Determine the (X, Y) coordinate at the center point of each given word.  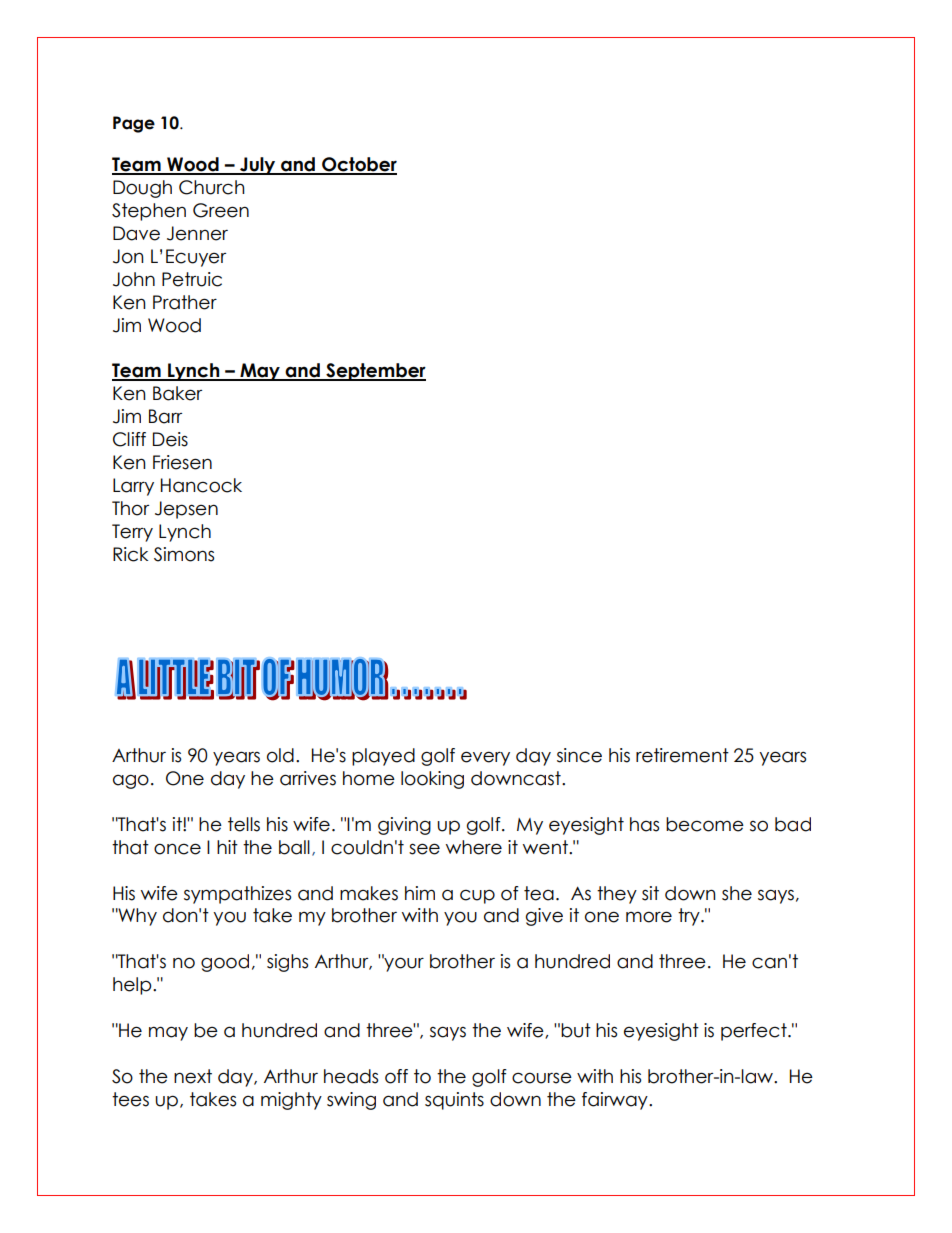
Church (212, 187)
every (485, 758)
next (193, 1076)
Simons (184, 554)
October (358, 165)
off (396, 1076)
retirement (682, 755)
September (375, 372)
